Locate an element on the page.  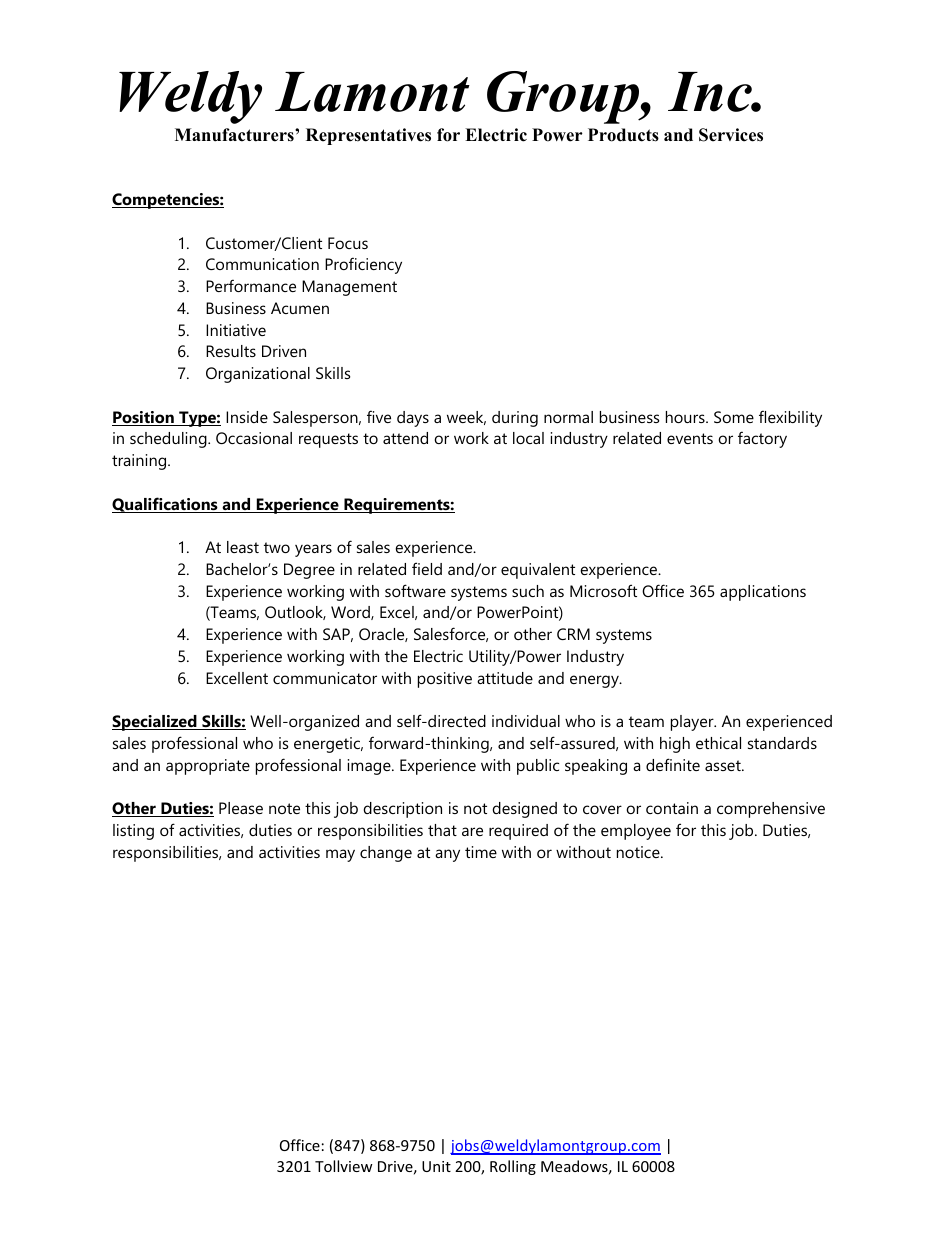
Rolling is located at coordinates (513, 1167).
